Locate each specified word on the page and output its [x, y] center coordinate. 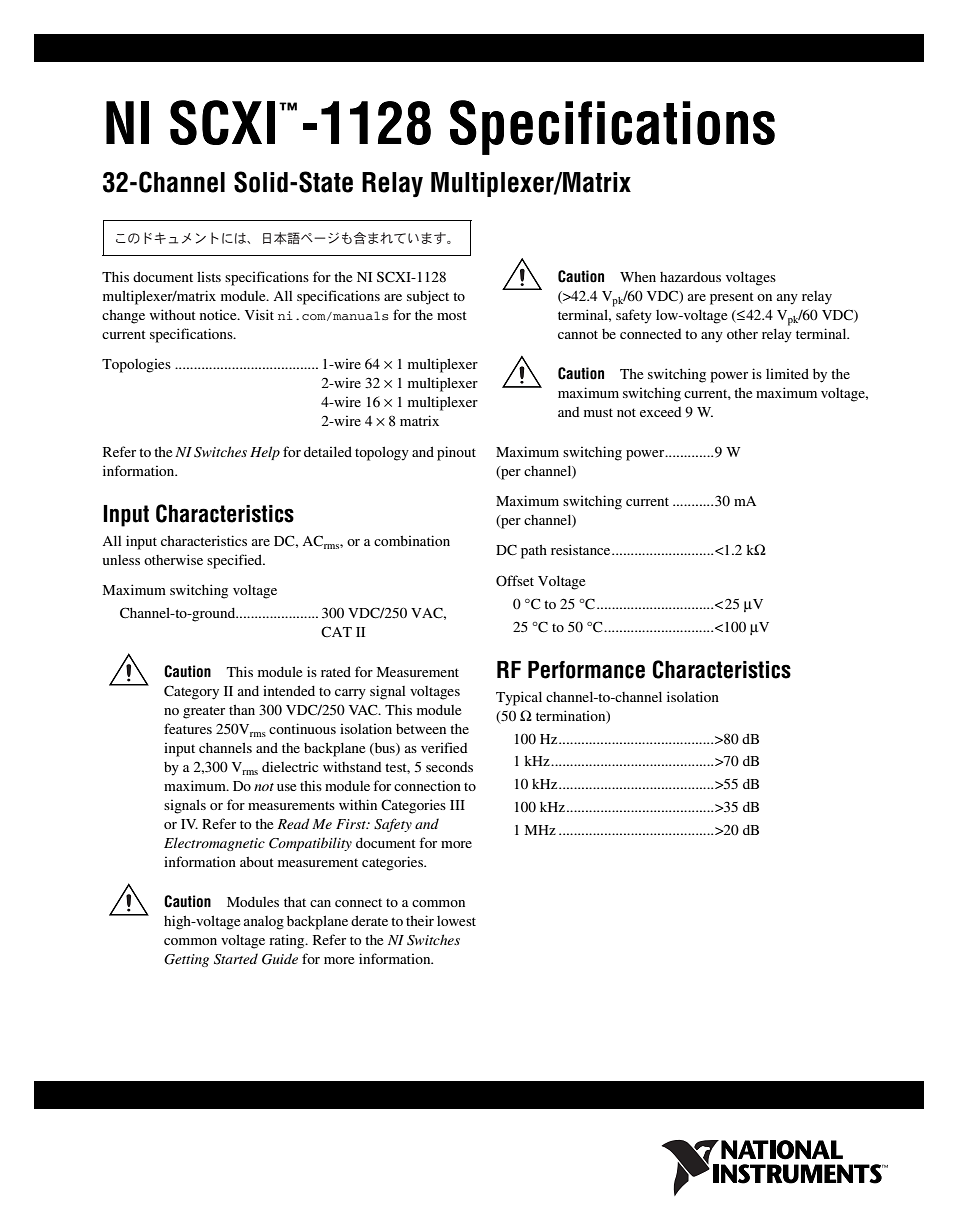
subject [428, 297]
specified [236, 561]
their [420, 920]
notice [219, 315]
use [286, 787]
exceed [660, 412]
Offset [515, 580]
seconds [449, 767]
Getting [186, 960]
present [732, 298]
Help [265, 453]
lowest [456, 921]
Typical [519, 698]
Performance [586, 670]
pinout [456, 453]
